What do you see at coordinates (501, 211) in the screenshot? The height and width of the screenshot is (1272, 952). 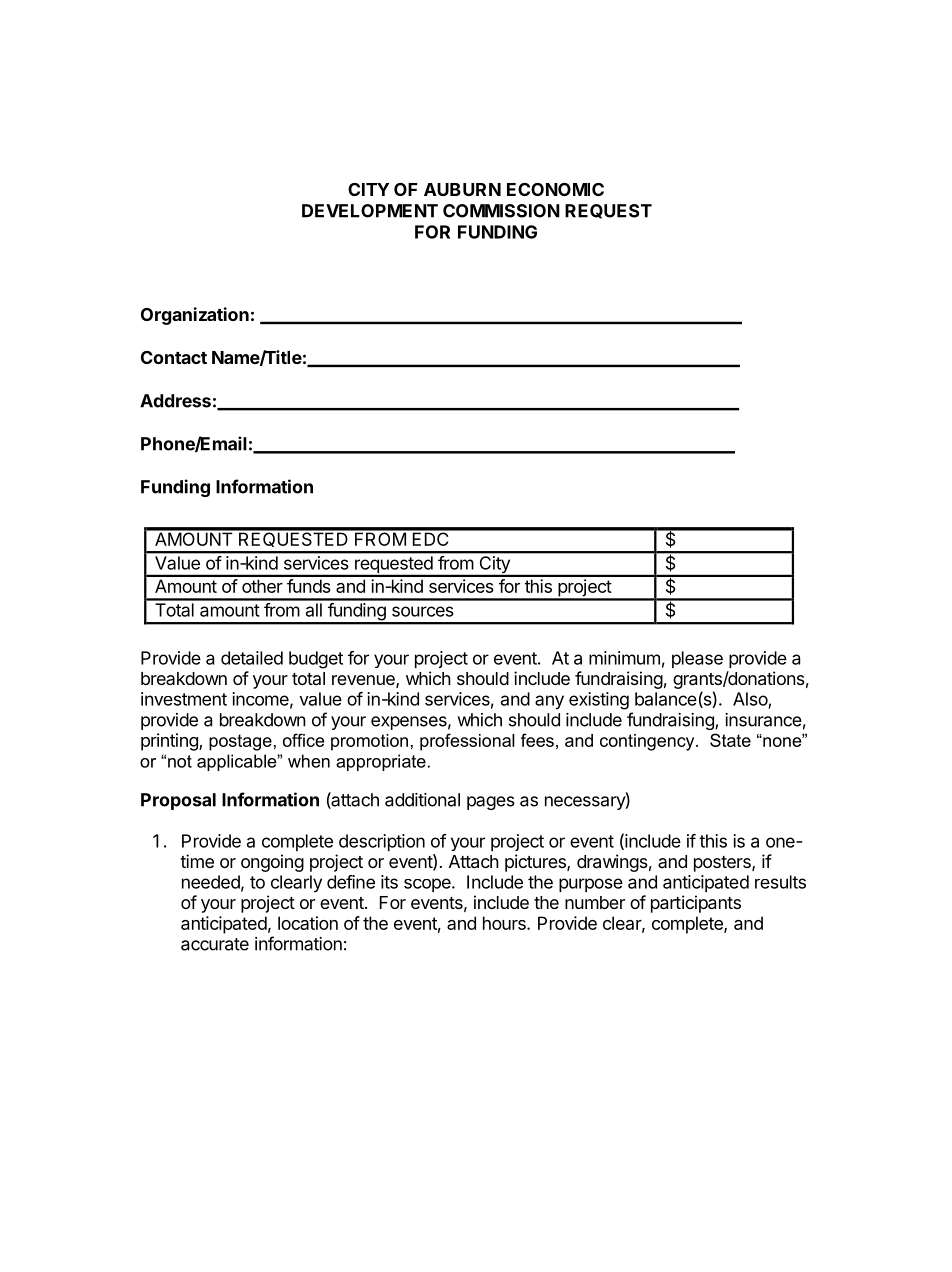 I see `COMMISSION` at bounding box center [501, 211].
